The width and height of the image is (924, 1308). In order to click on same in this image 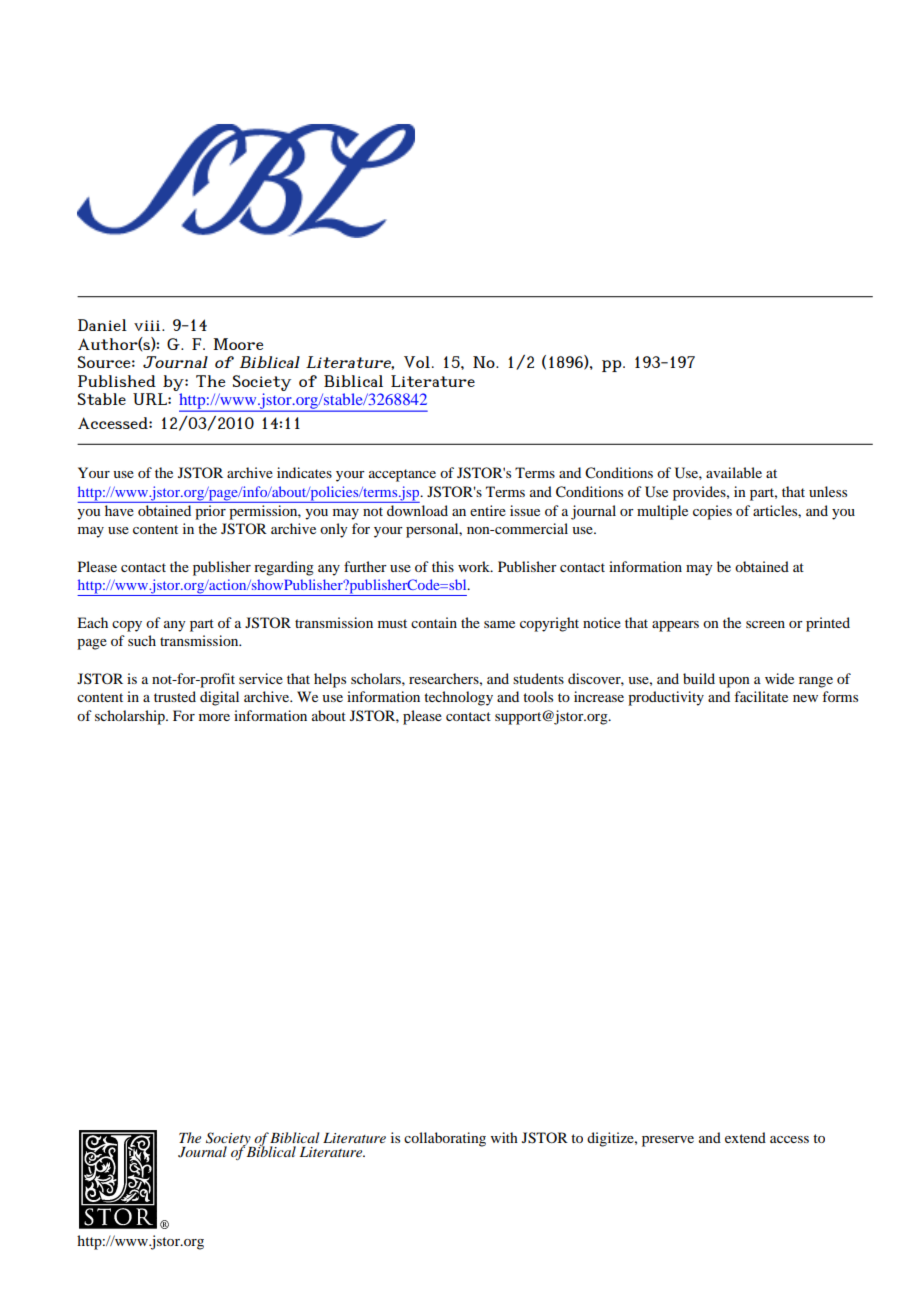, I will do `click(499, 624)`.
